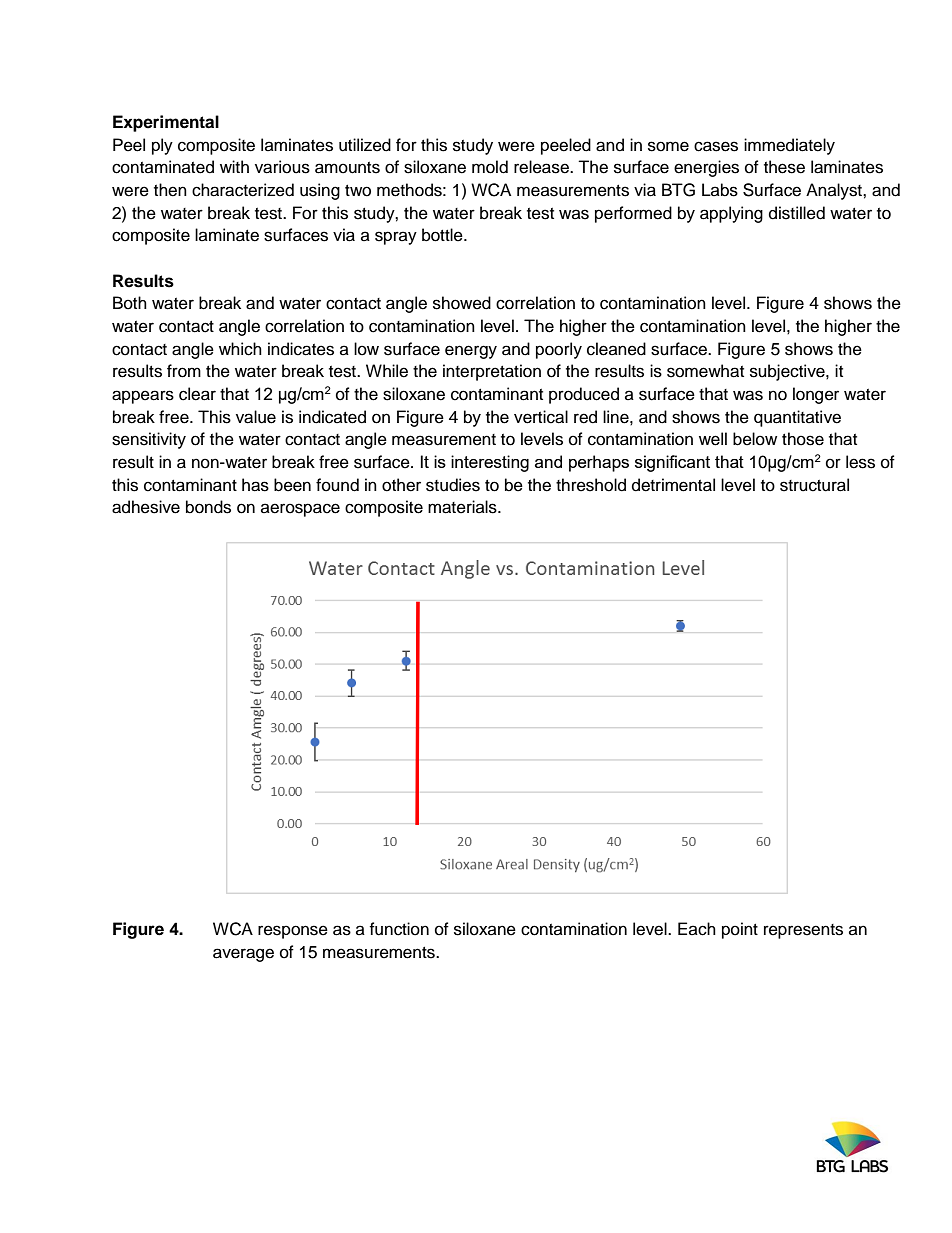 This screenshot has width=952, height=1233. What do you see at coordinates (208, 507) in the screenshot?
I see `bonds` at bounding box center [208, 507].
